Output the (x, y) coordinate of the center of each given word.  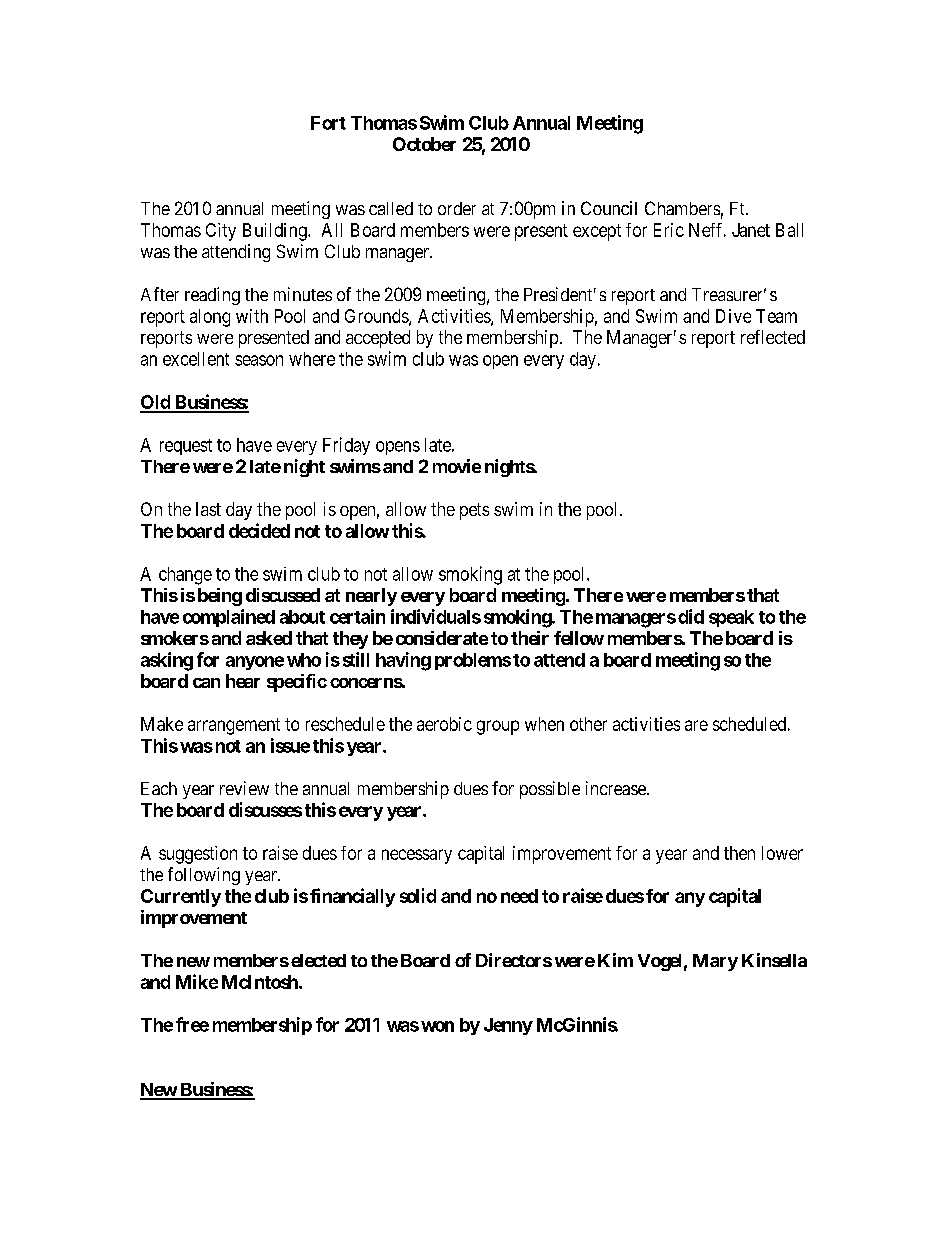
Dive (733, 316)
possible (550, 790)
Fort (328, 123)
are (696, 725)
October (424, 144)
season (259, 360)
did (691, 616)
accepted (378, 339)
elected (318, 960)
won (437, 1026)
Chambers (682, 208)
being (220, 597)
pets (474, 511)
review (244, 788)
